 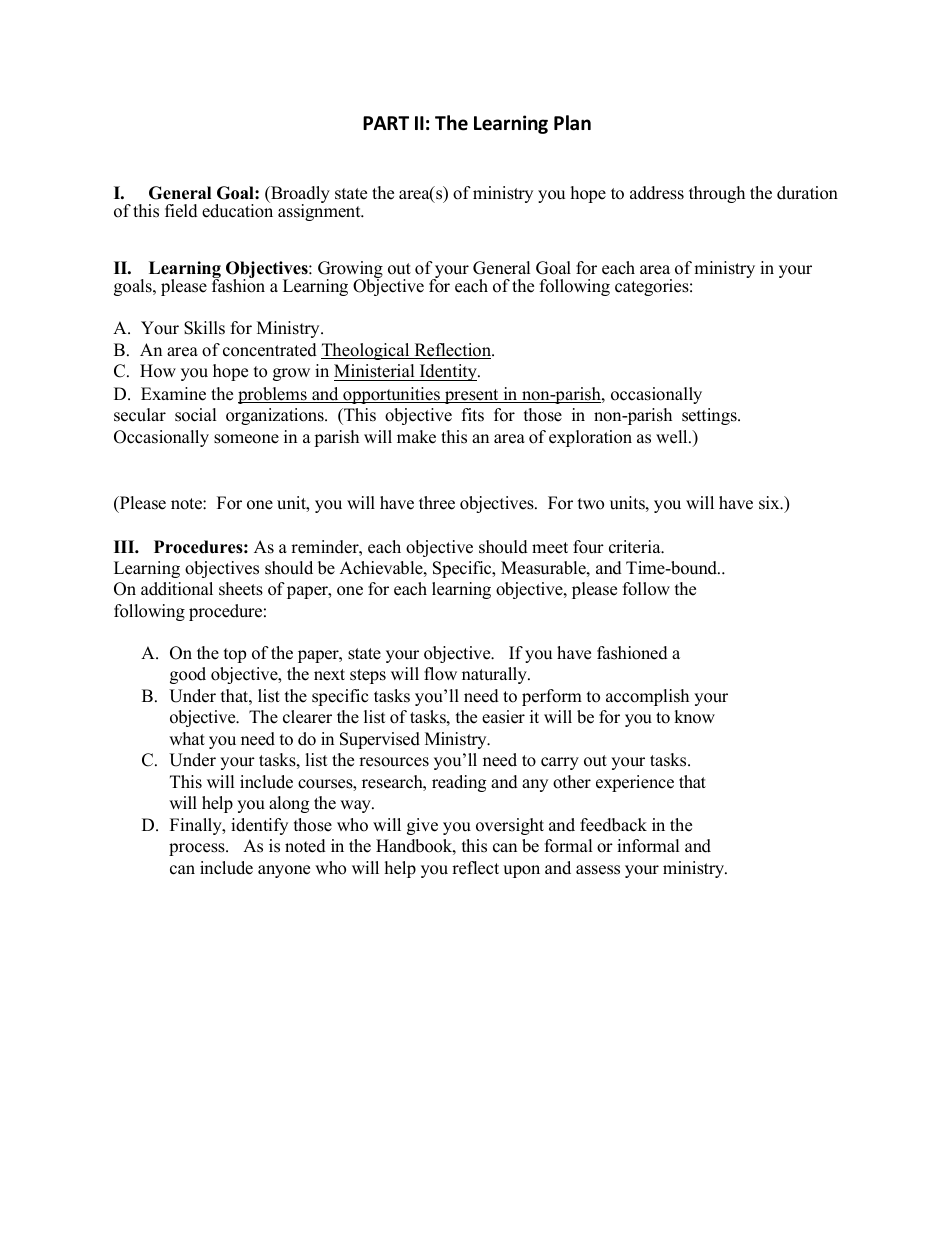 I want to click on someone, so click(x=246, y=439).
